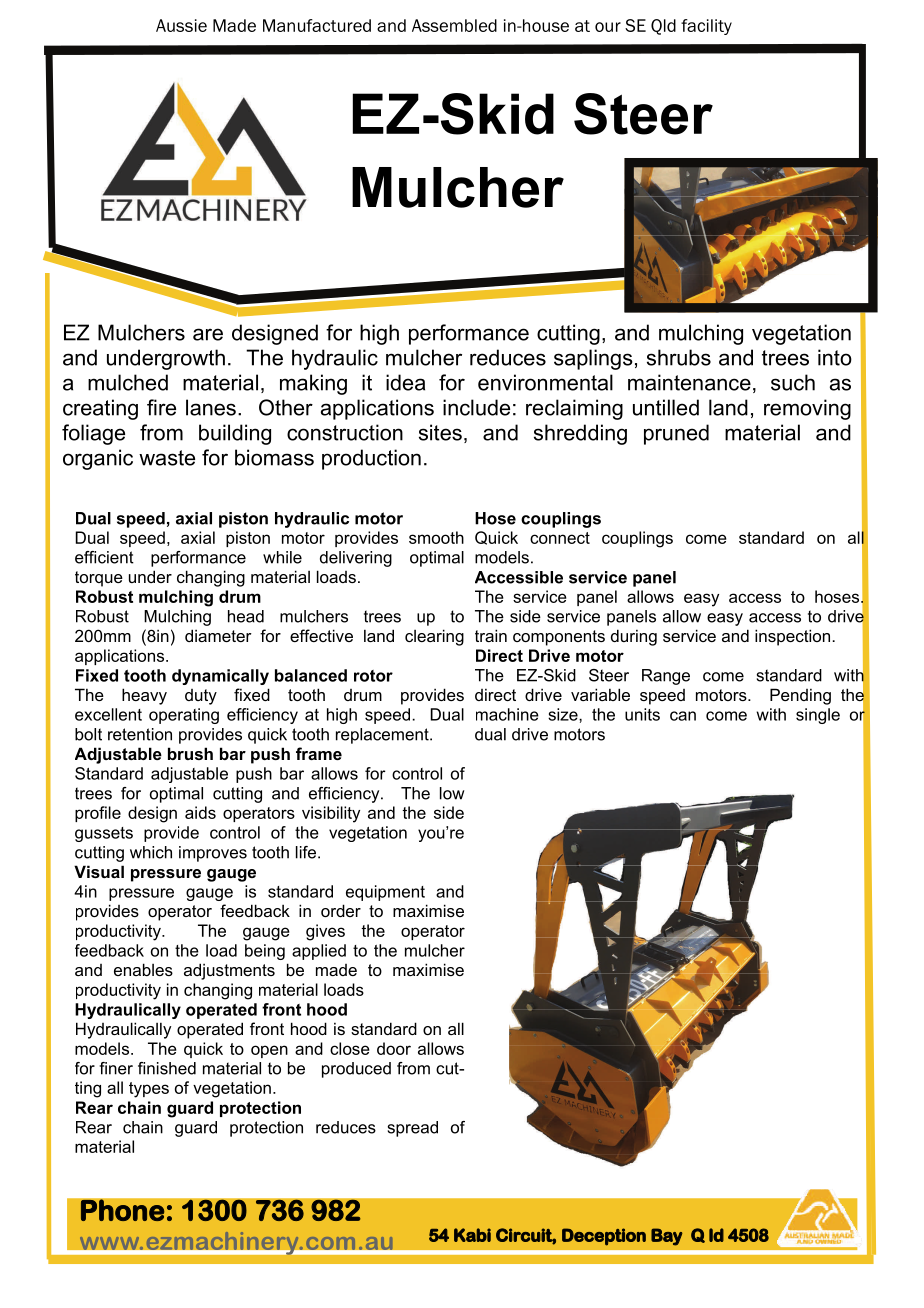 Image resolution: width=924 pixels, height=1308 pixels. I want to click on waste, so click(167, 458).
